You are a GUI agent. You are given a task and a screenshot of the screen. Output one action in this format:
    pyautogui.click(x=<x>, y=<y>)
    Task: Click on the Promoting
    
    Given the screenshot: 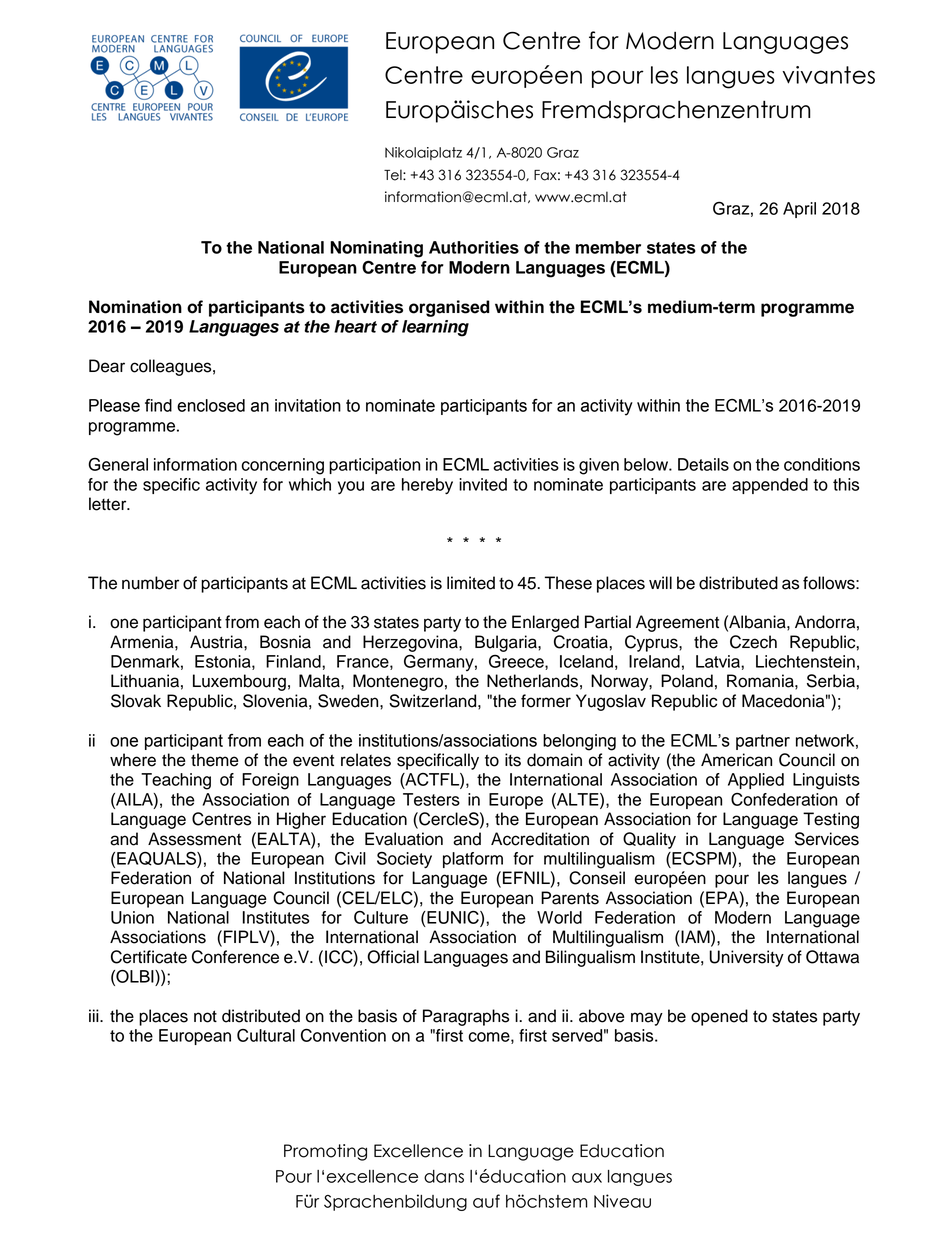 What is the action you would take?
    pyautogui.click(x=325, y=1152)
